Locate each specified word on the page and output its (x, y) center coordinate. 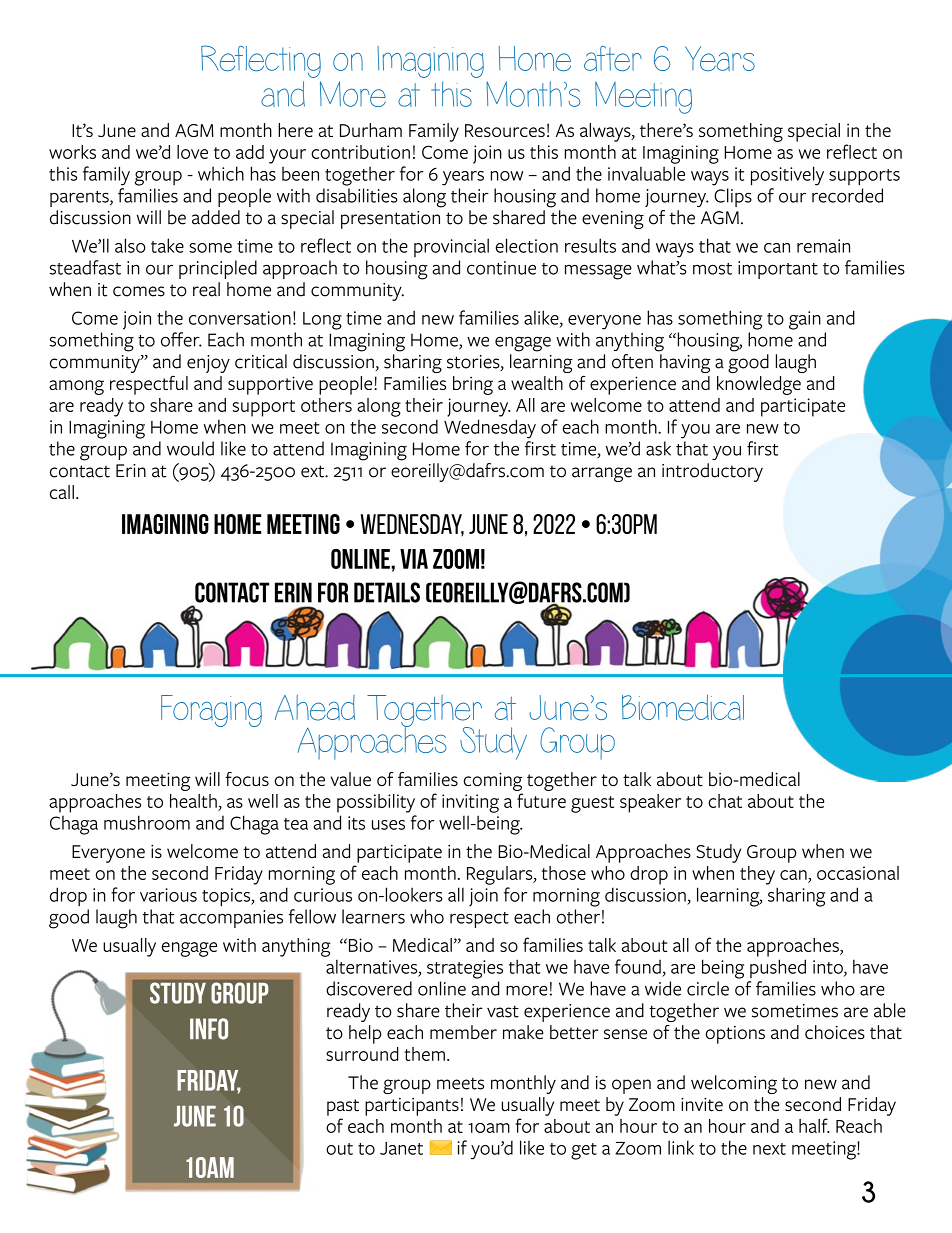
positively (787, 176)
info (209, 1029)
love (192, 152)
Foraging (211, 711)
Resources (505, 130)
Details (387, 592)
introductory (712, 472)
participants (412, 1107)
